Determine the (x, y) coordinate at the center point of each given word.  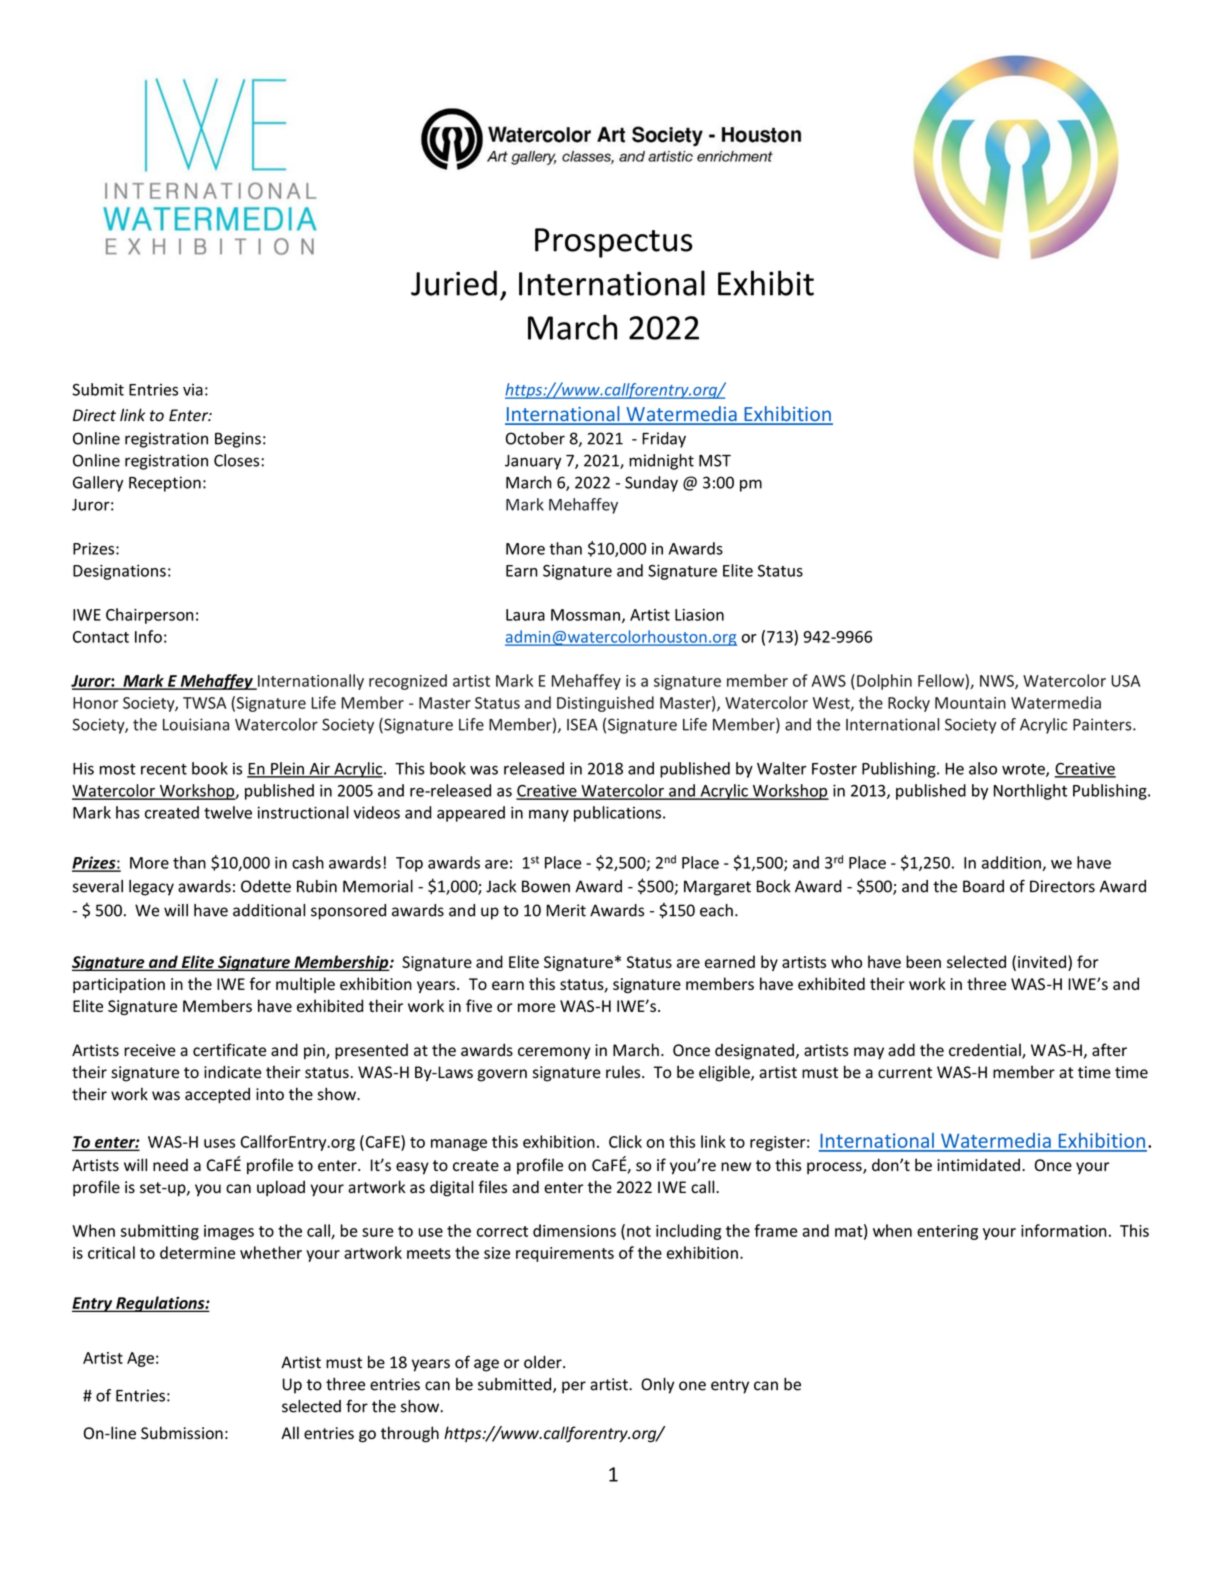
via (193, 389)
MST (715, 460)
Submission (182, 1432)
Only (657, 1386)
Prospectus (614, 243)
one (692, 1386)
